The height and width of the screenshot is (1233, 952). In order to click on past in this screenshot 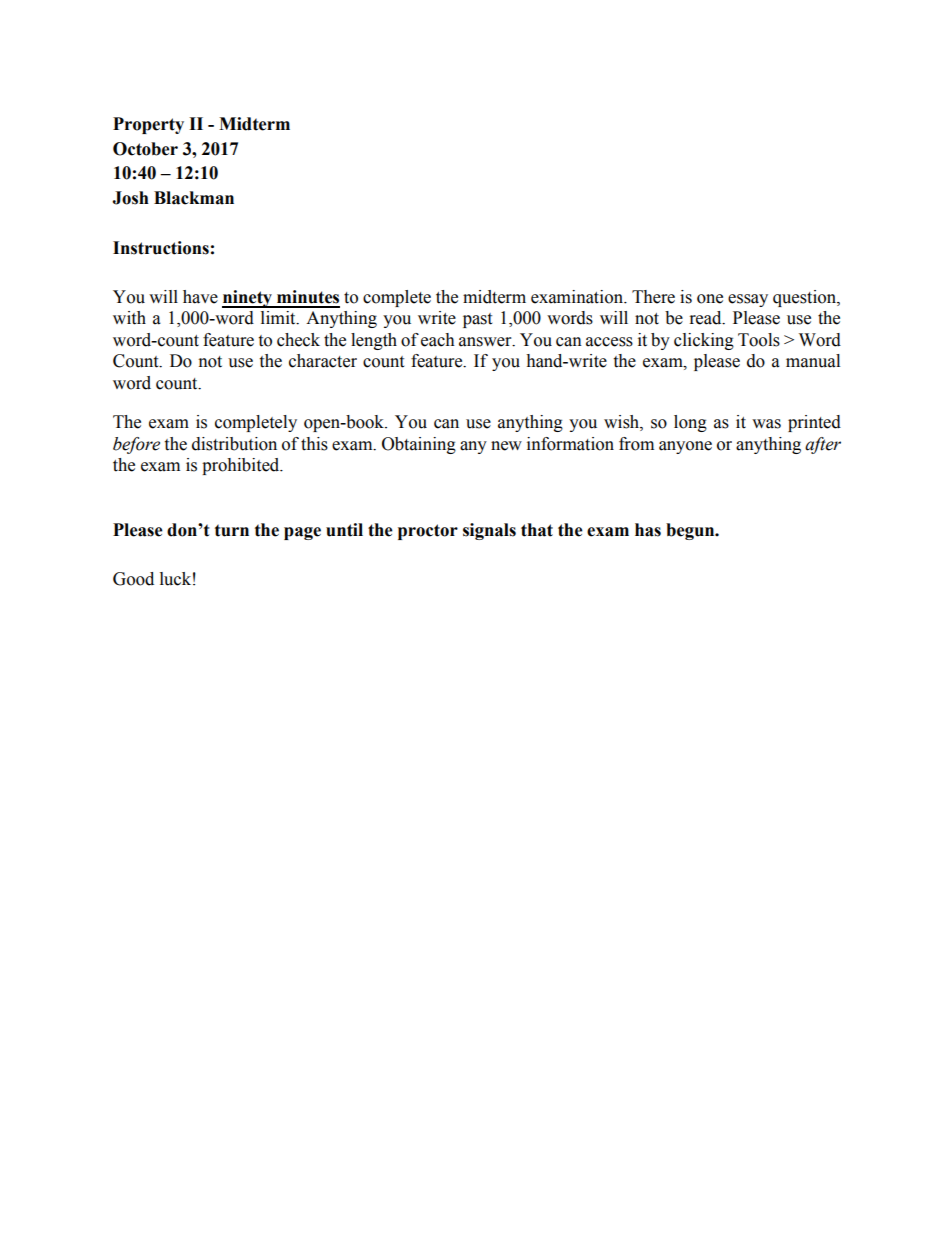, I will do `click(477, 320)`.
